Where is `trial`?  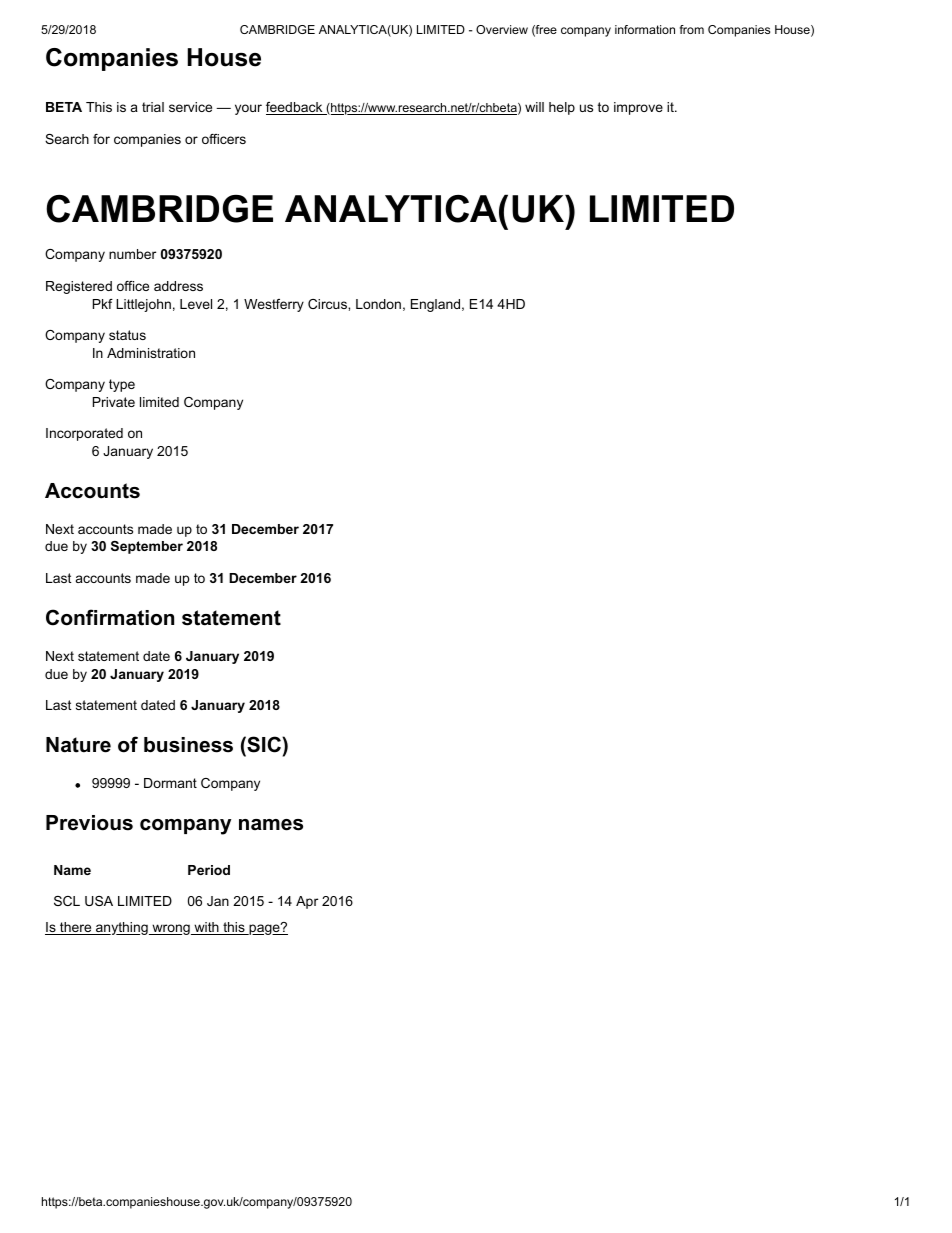 trial is located at coordinates (153, 107).
